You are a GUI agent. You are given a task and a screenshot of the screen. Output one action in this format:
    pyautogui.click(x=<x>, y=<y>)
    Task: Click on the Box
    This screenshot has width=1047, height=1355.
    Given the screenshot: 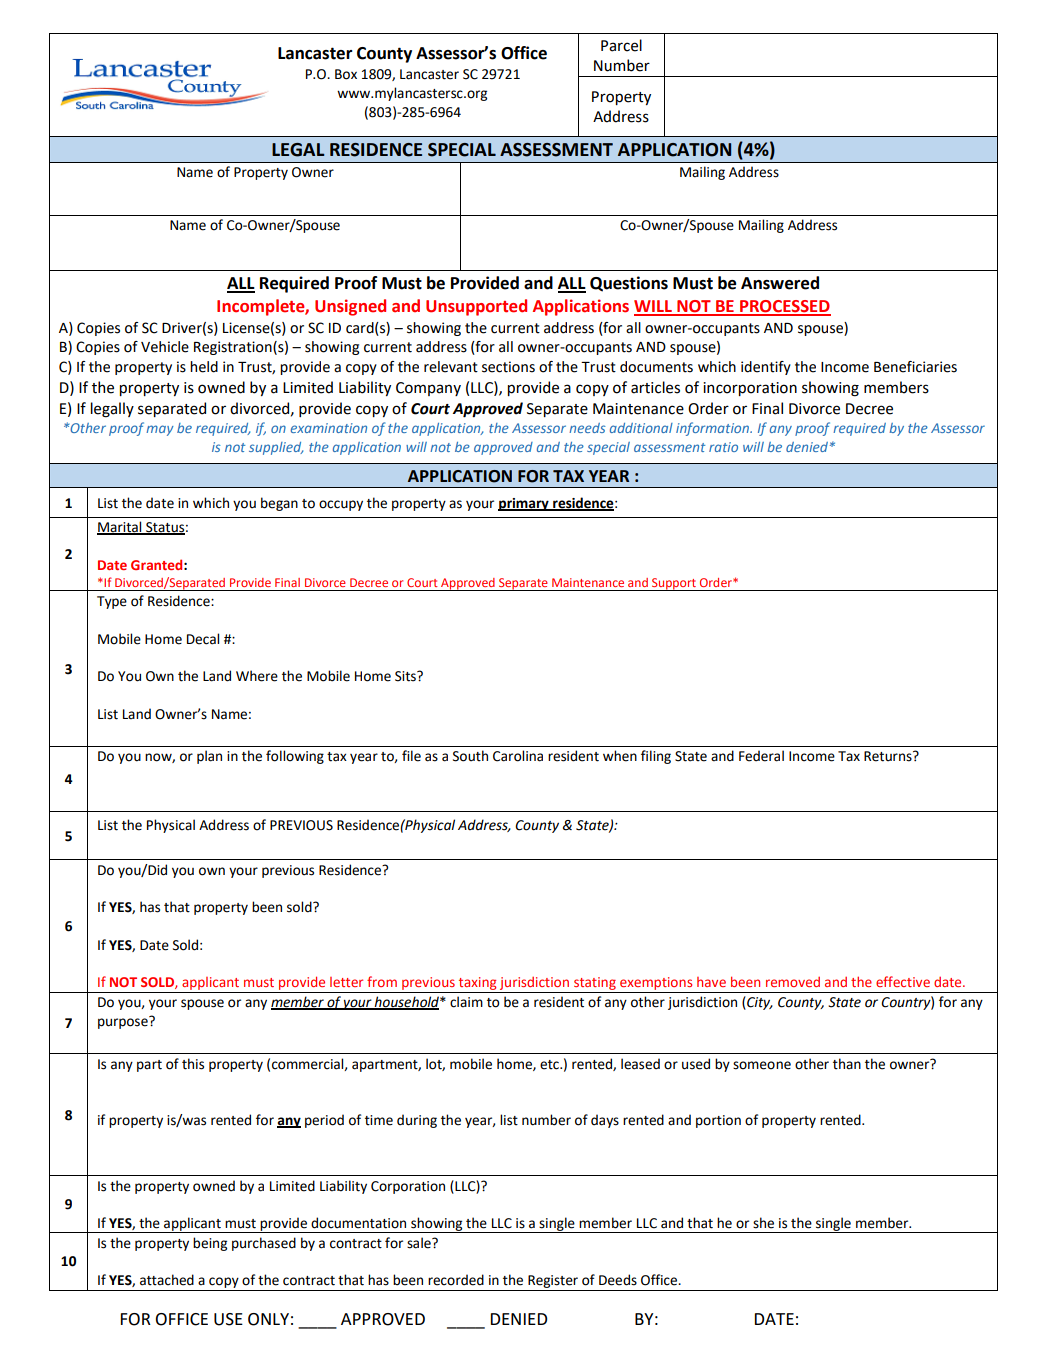 What is the action you would take?
    pyautogui.click(x=346, y=74)
